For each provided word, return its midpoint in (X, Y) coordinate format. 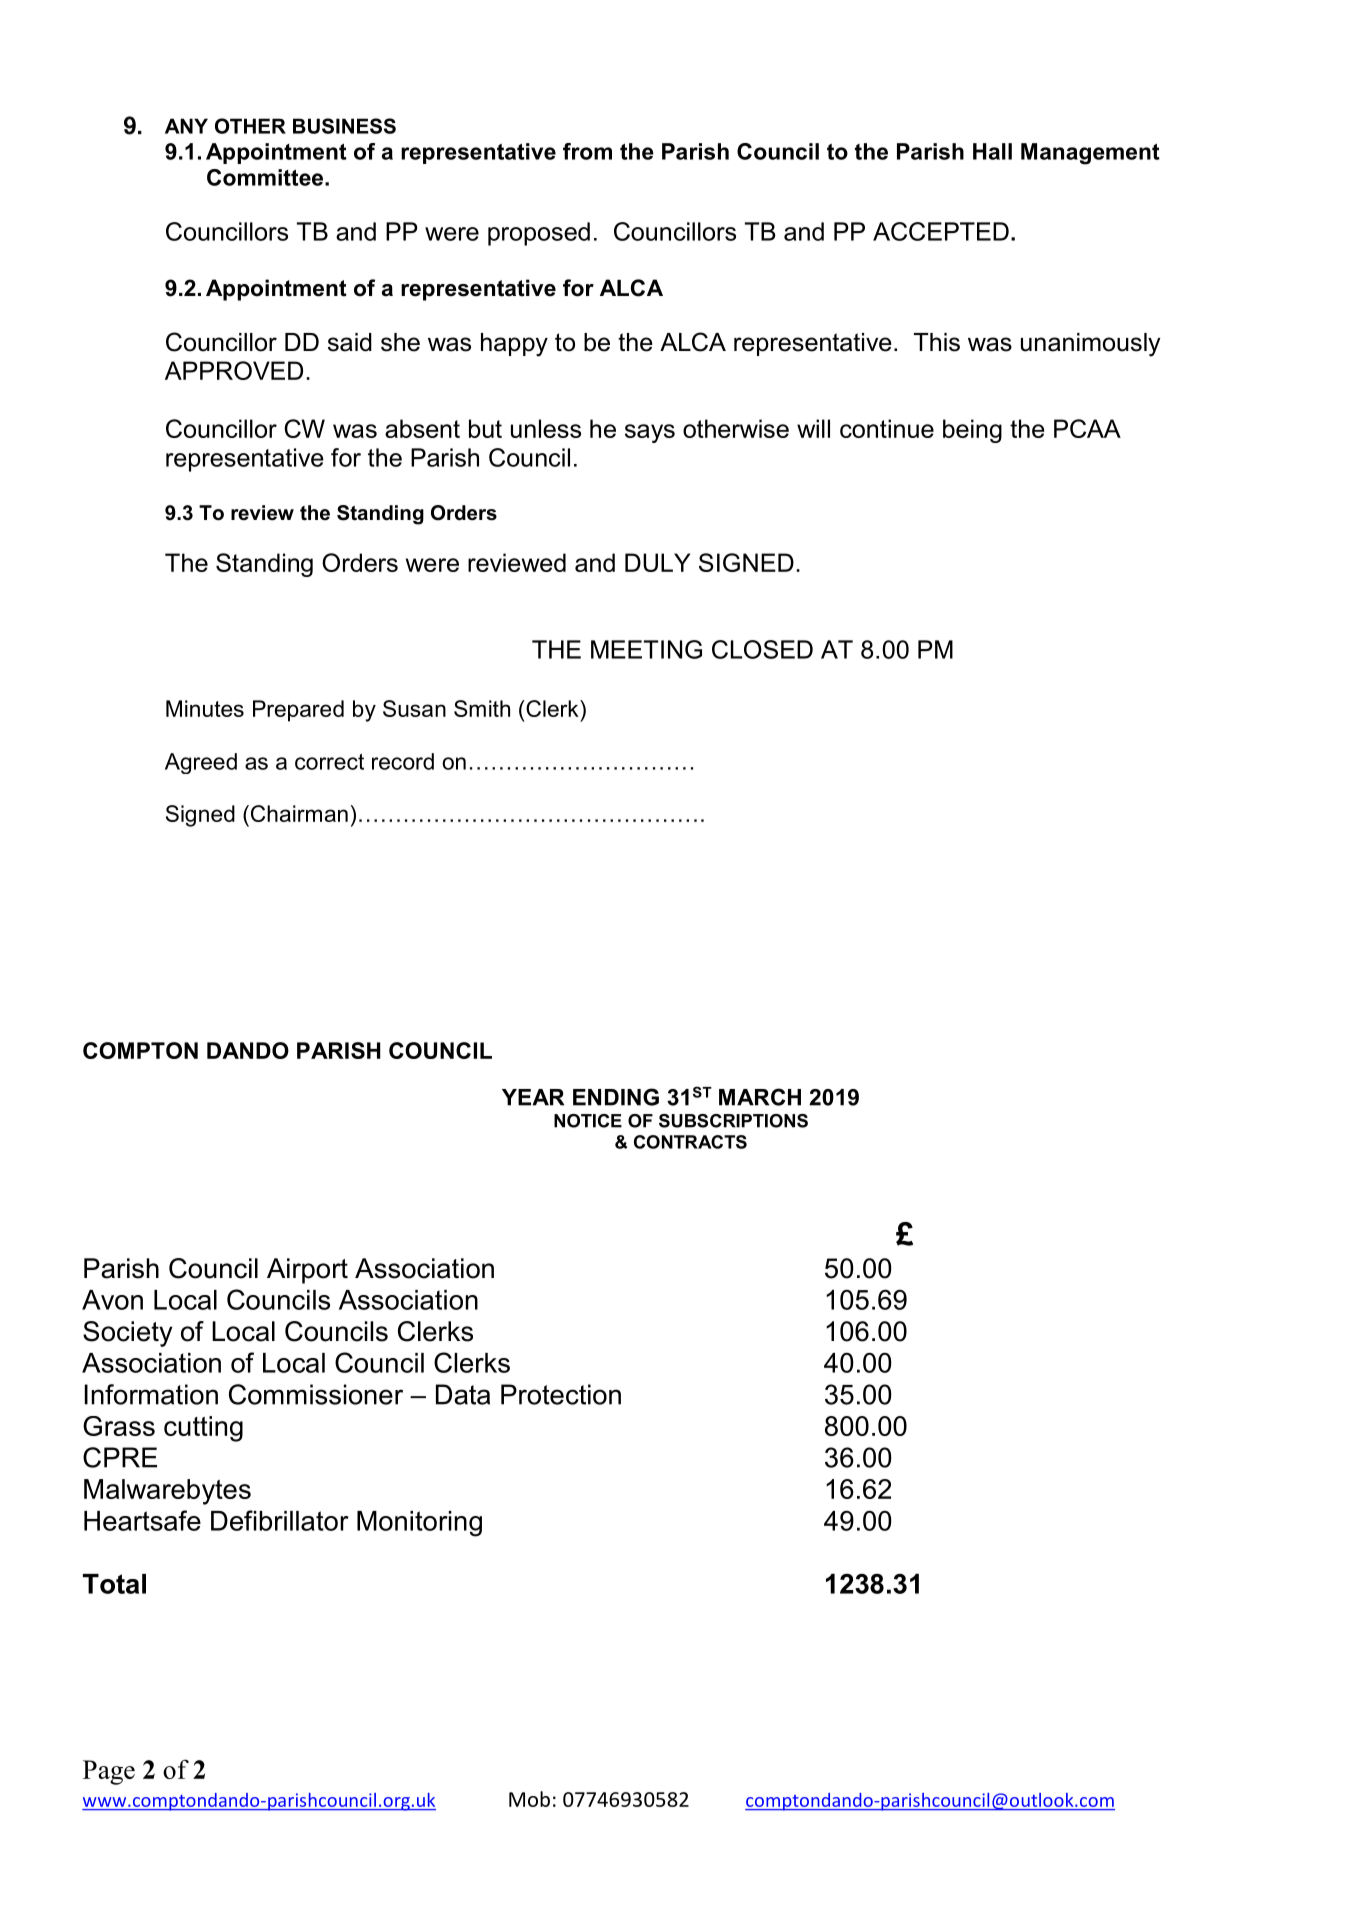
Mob (529, 1799)
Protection (561, 1394)
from (587, 151)
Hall (992, 151)
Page (109, 1772)
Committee (266, 177)
